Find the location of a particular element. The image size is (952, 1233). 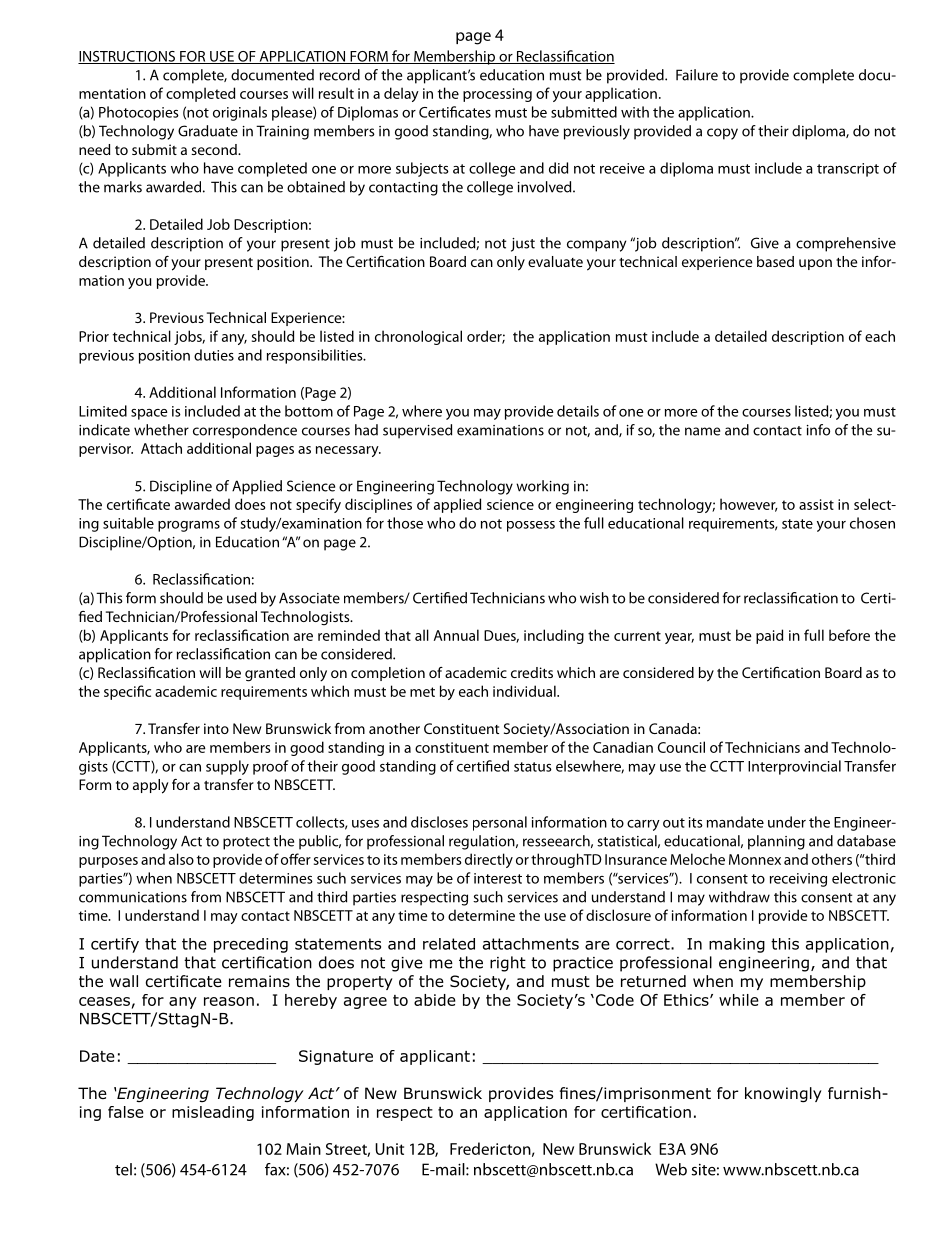

misleading is located at coordinates (213, 1113).
